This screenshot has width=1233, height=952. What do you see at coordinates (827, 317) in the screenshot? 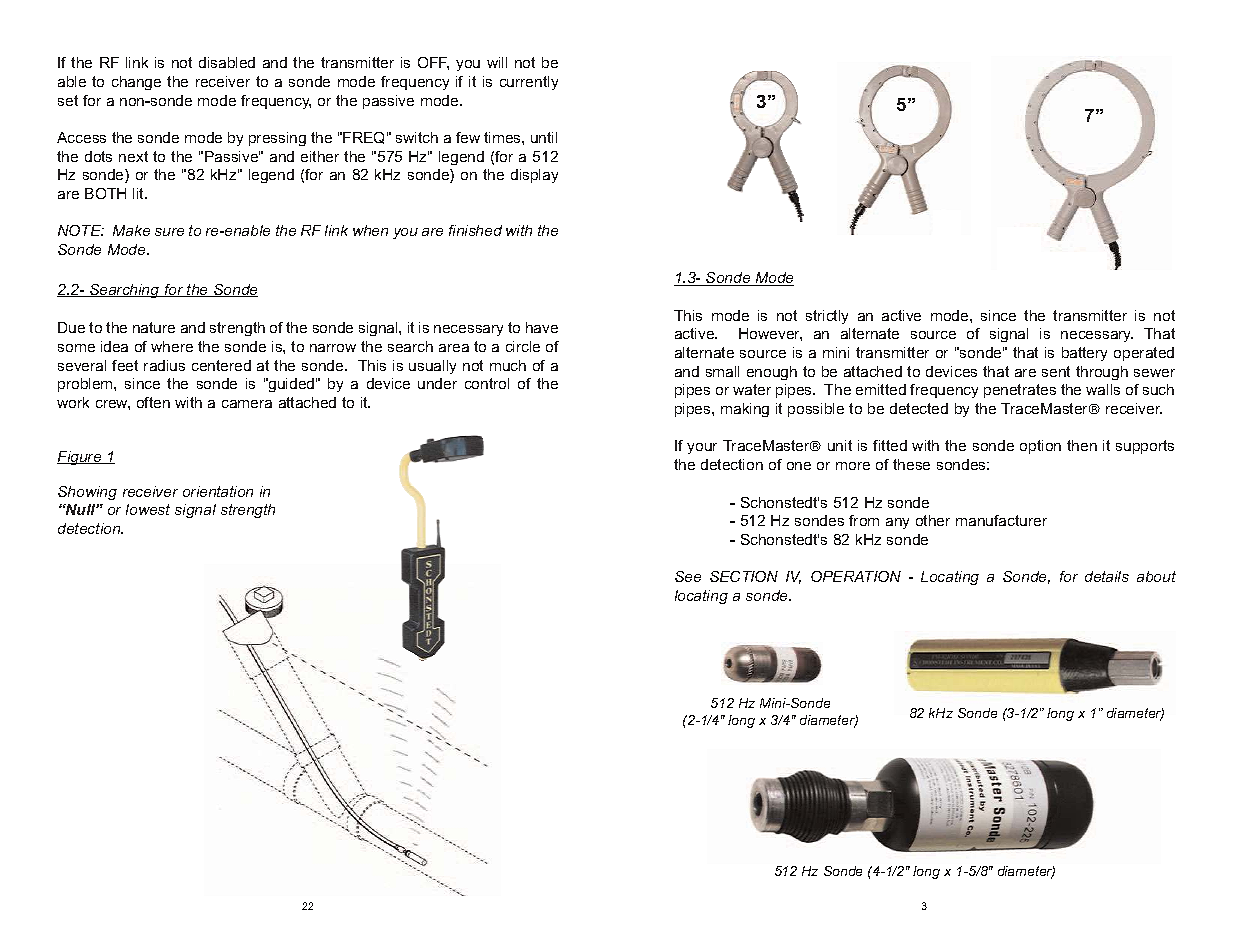
I see `strictly` at bounding box center [827, 317].
